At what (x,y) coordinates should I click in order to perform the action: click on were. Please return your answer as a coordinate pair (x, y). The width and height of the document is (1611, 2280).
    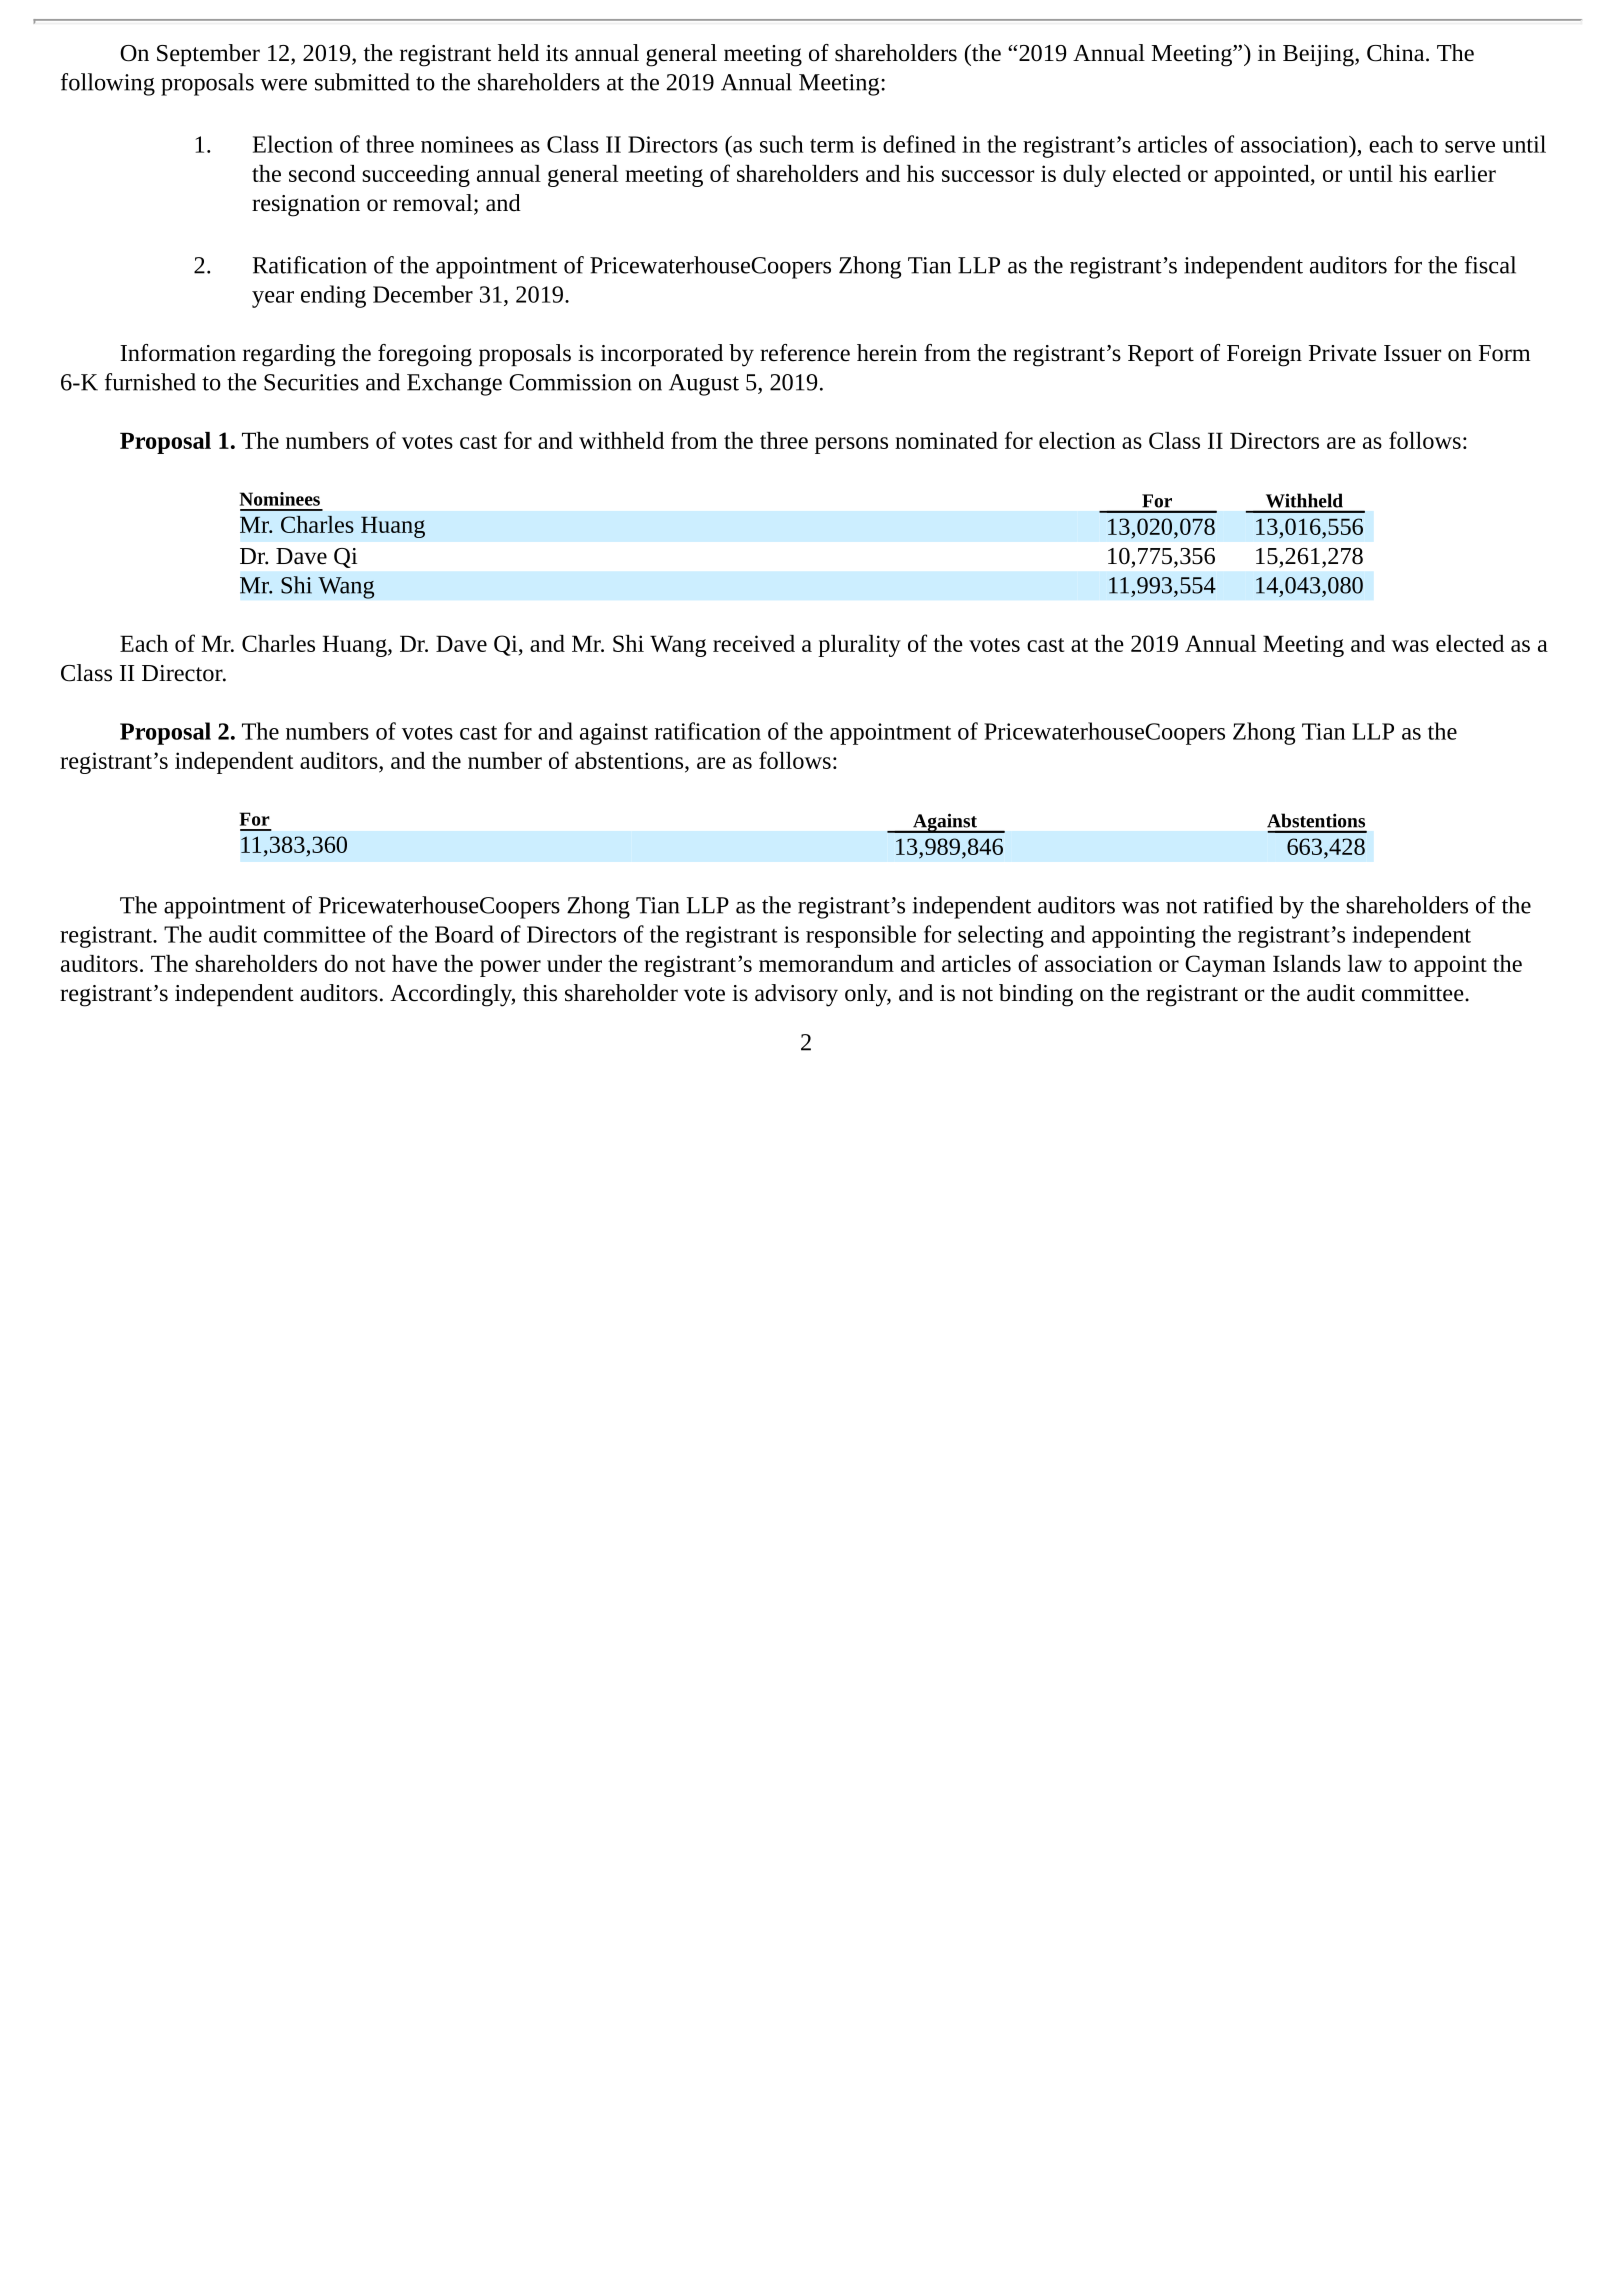
    Looking at the image, I should click on (283, 84).
